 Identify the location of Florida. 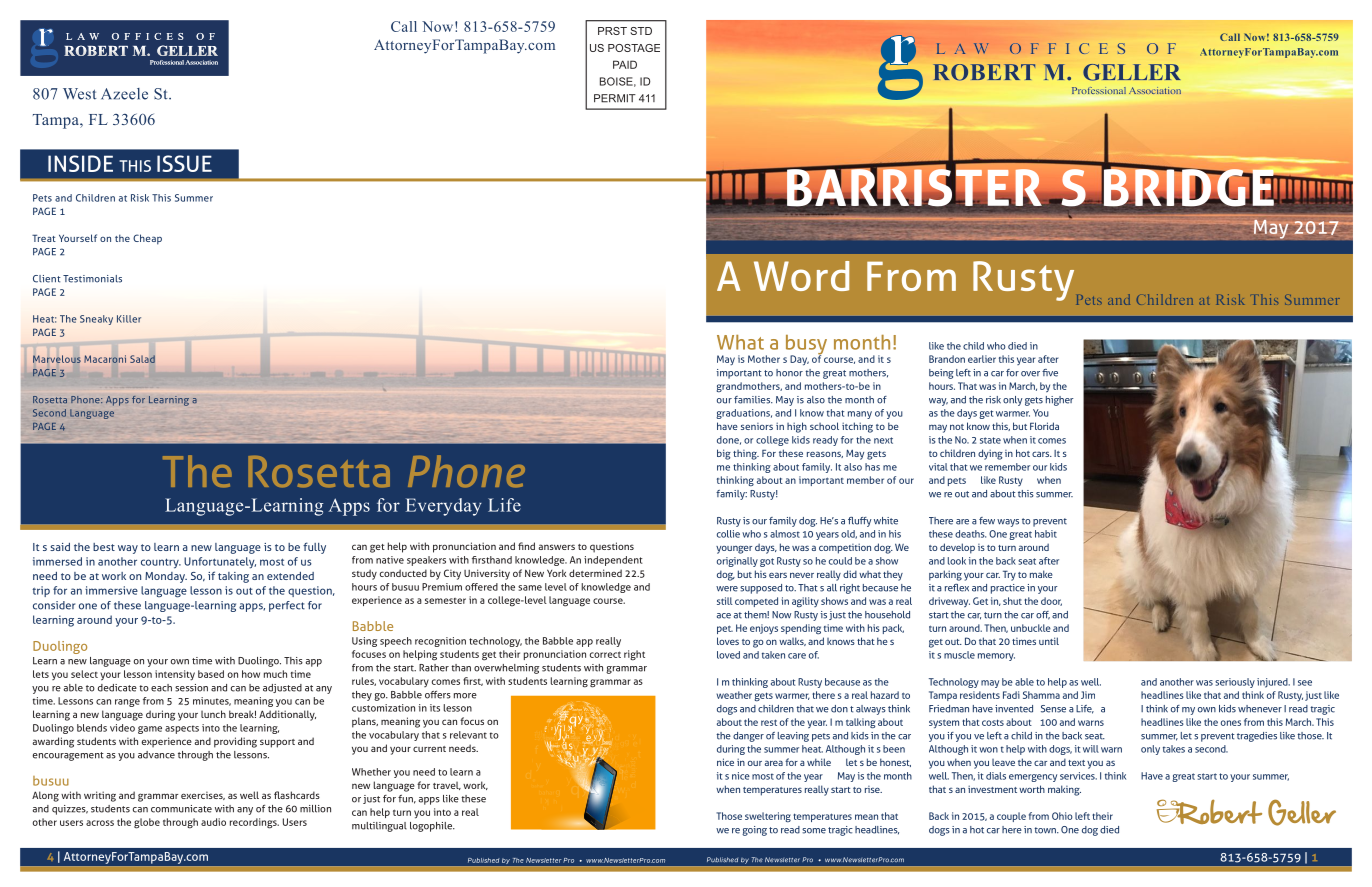
(1044, 426).
